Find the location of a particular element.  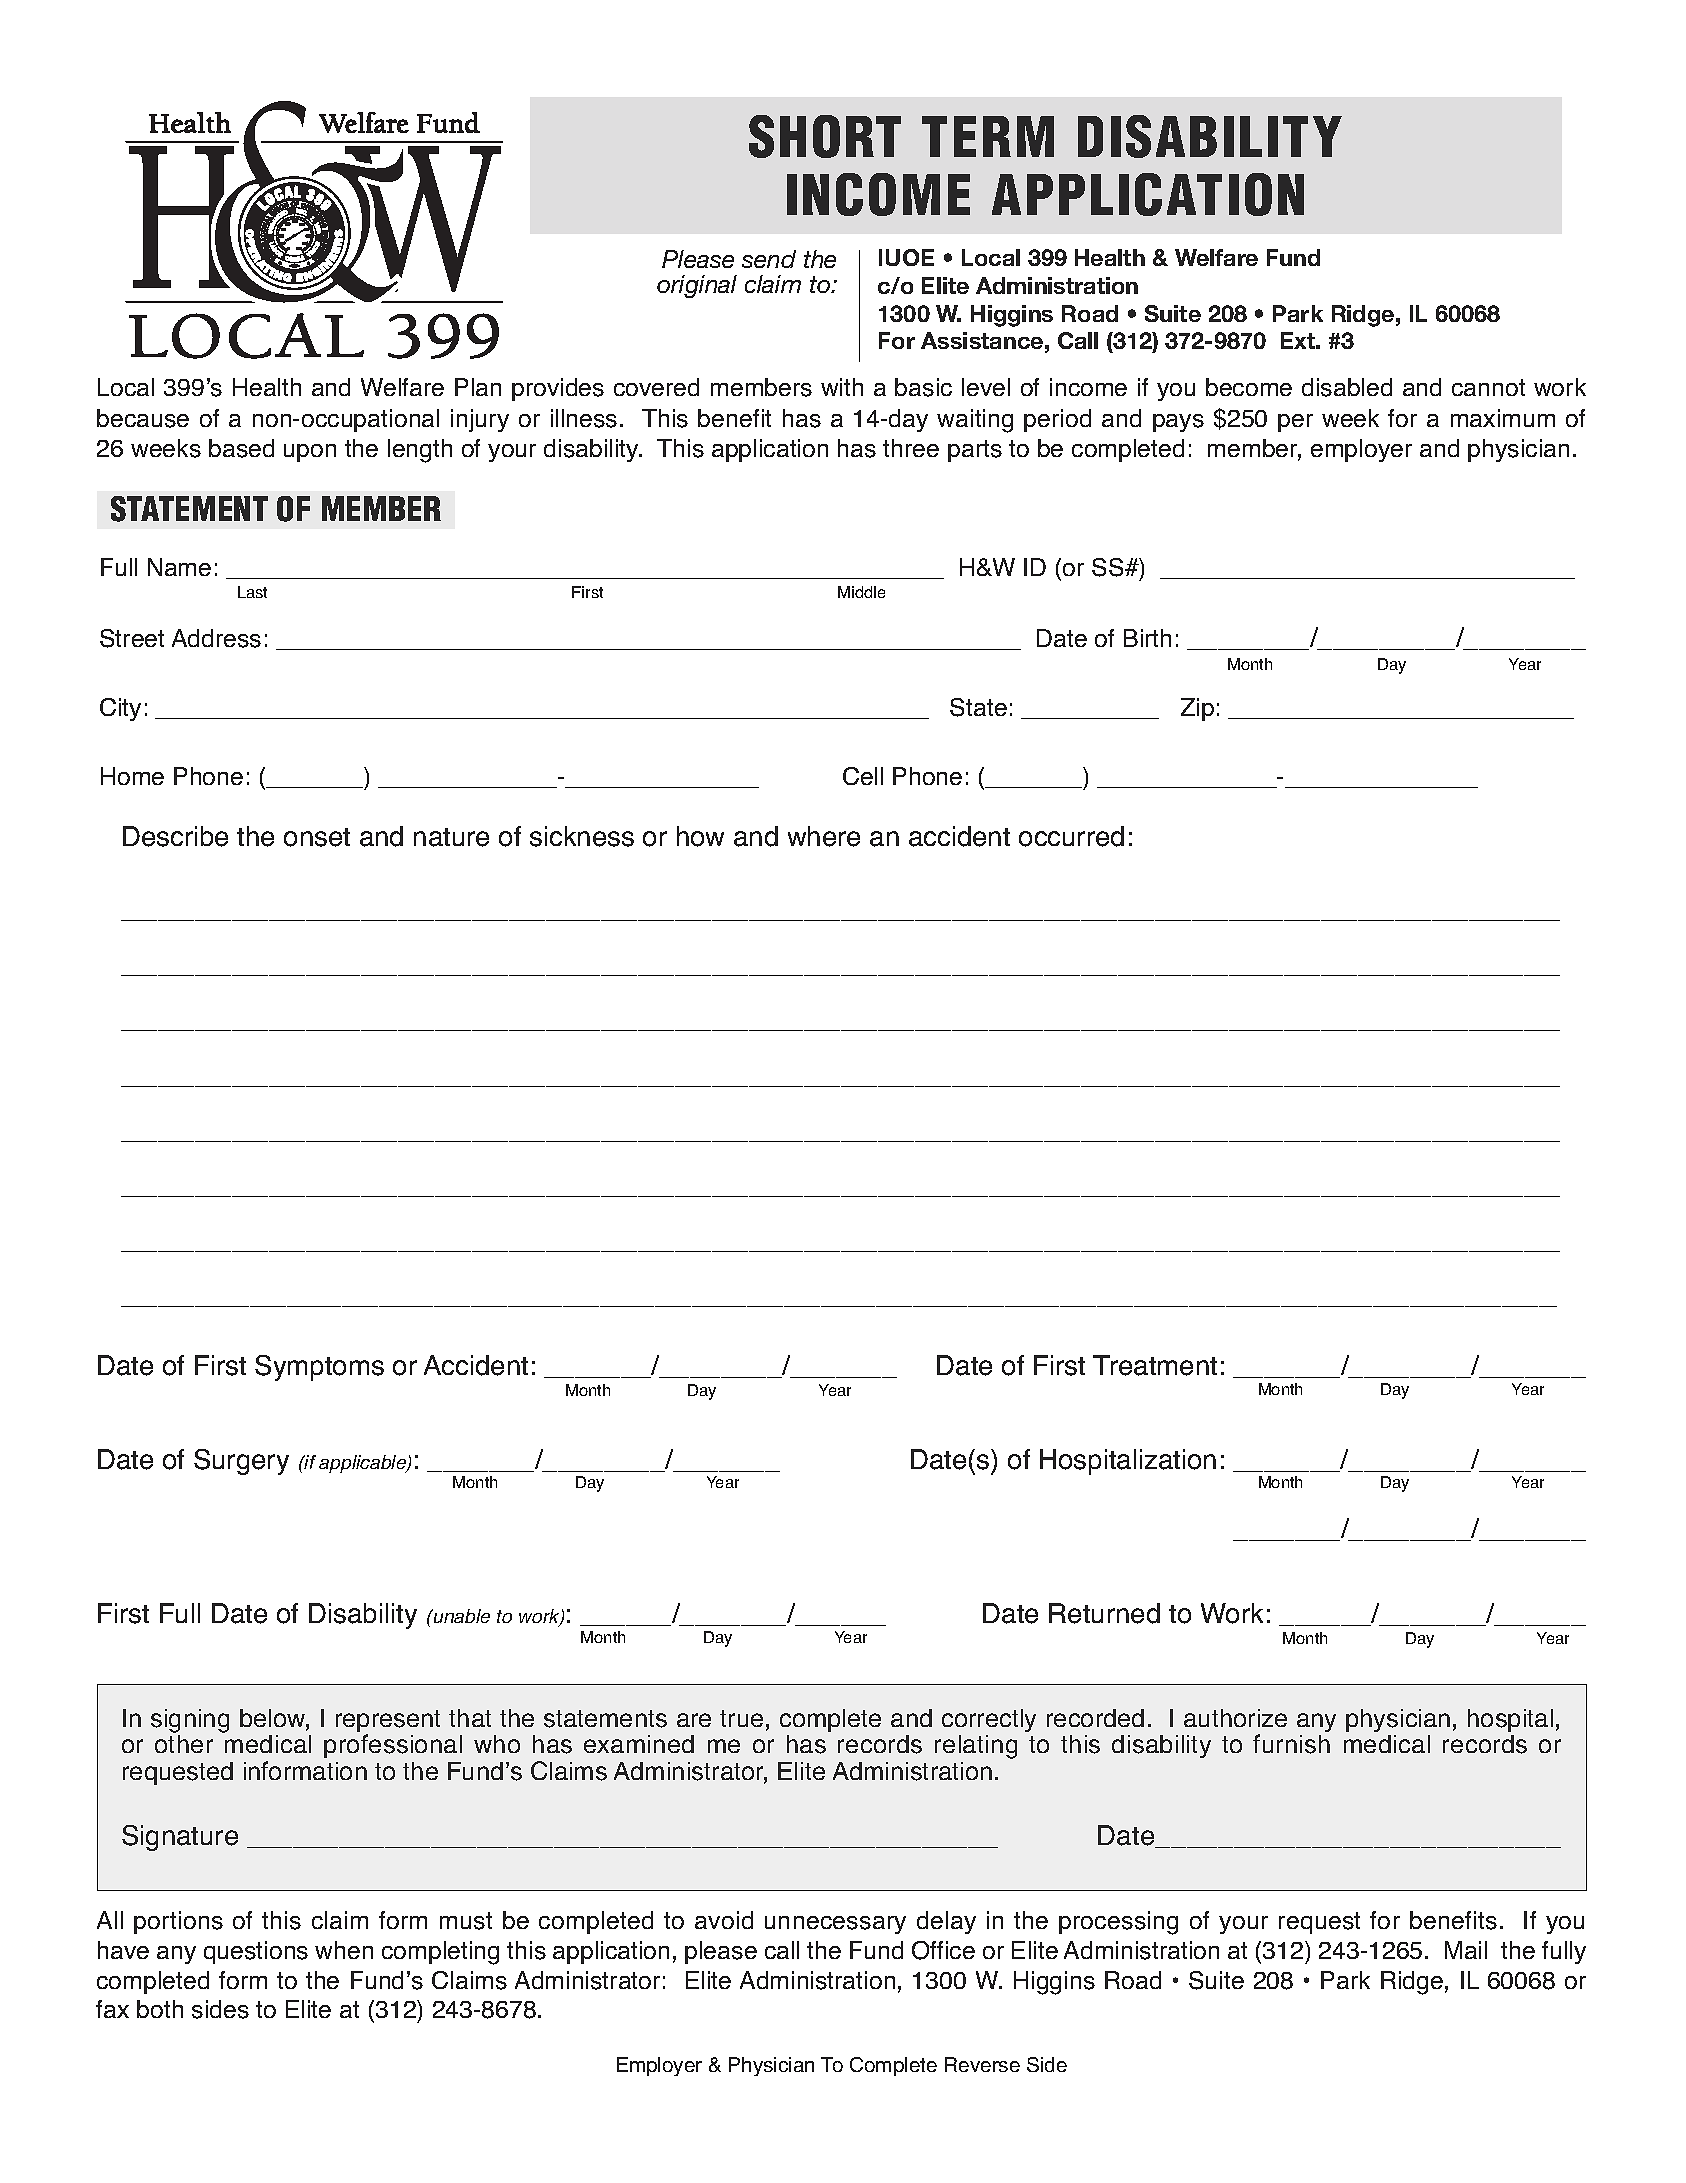

unnecessary is located at coordinates (835, 1925).
